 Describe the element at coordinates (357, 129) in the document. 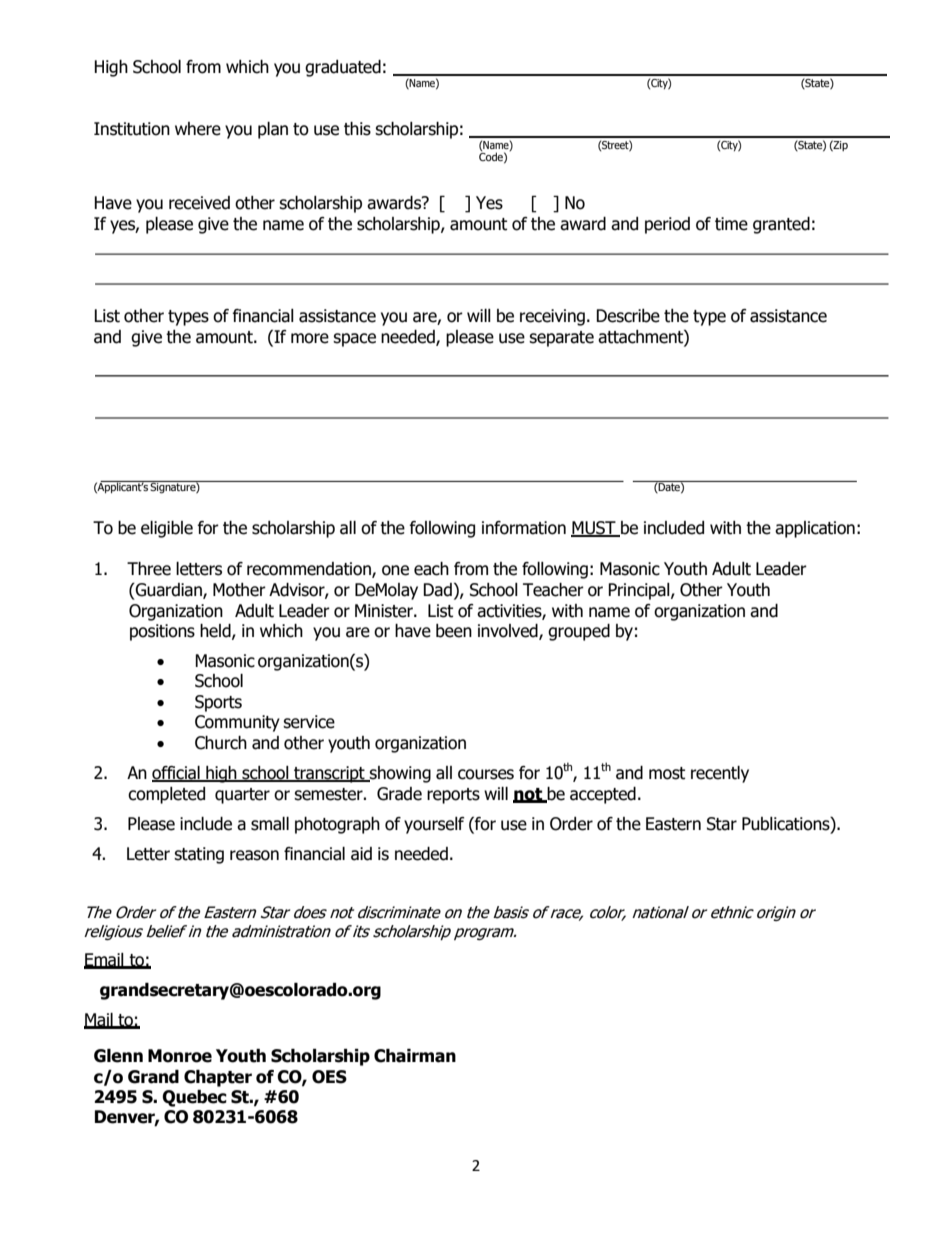

I see `this` at that location.
